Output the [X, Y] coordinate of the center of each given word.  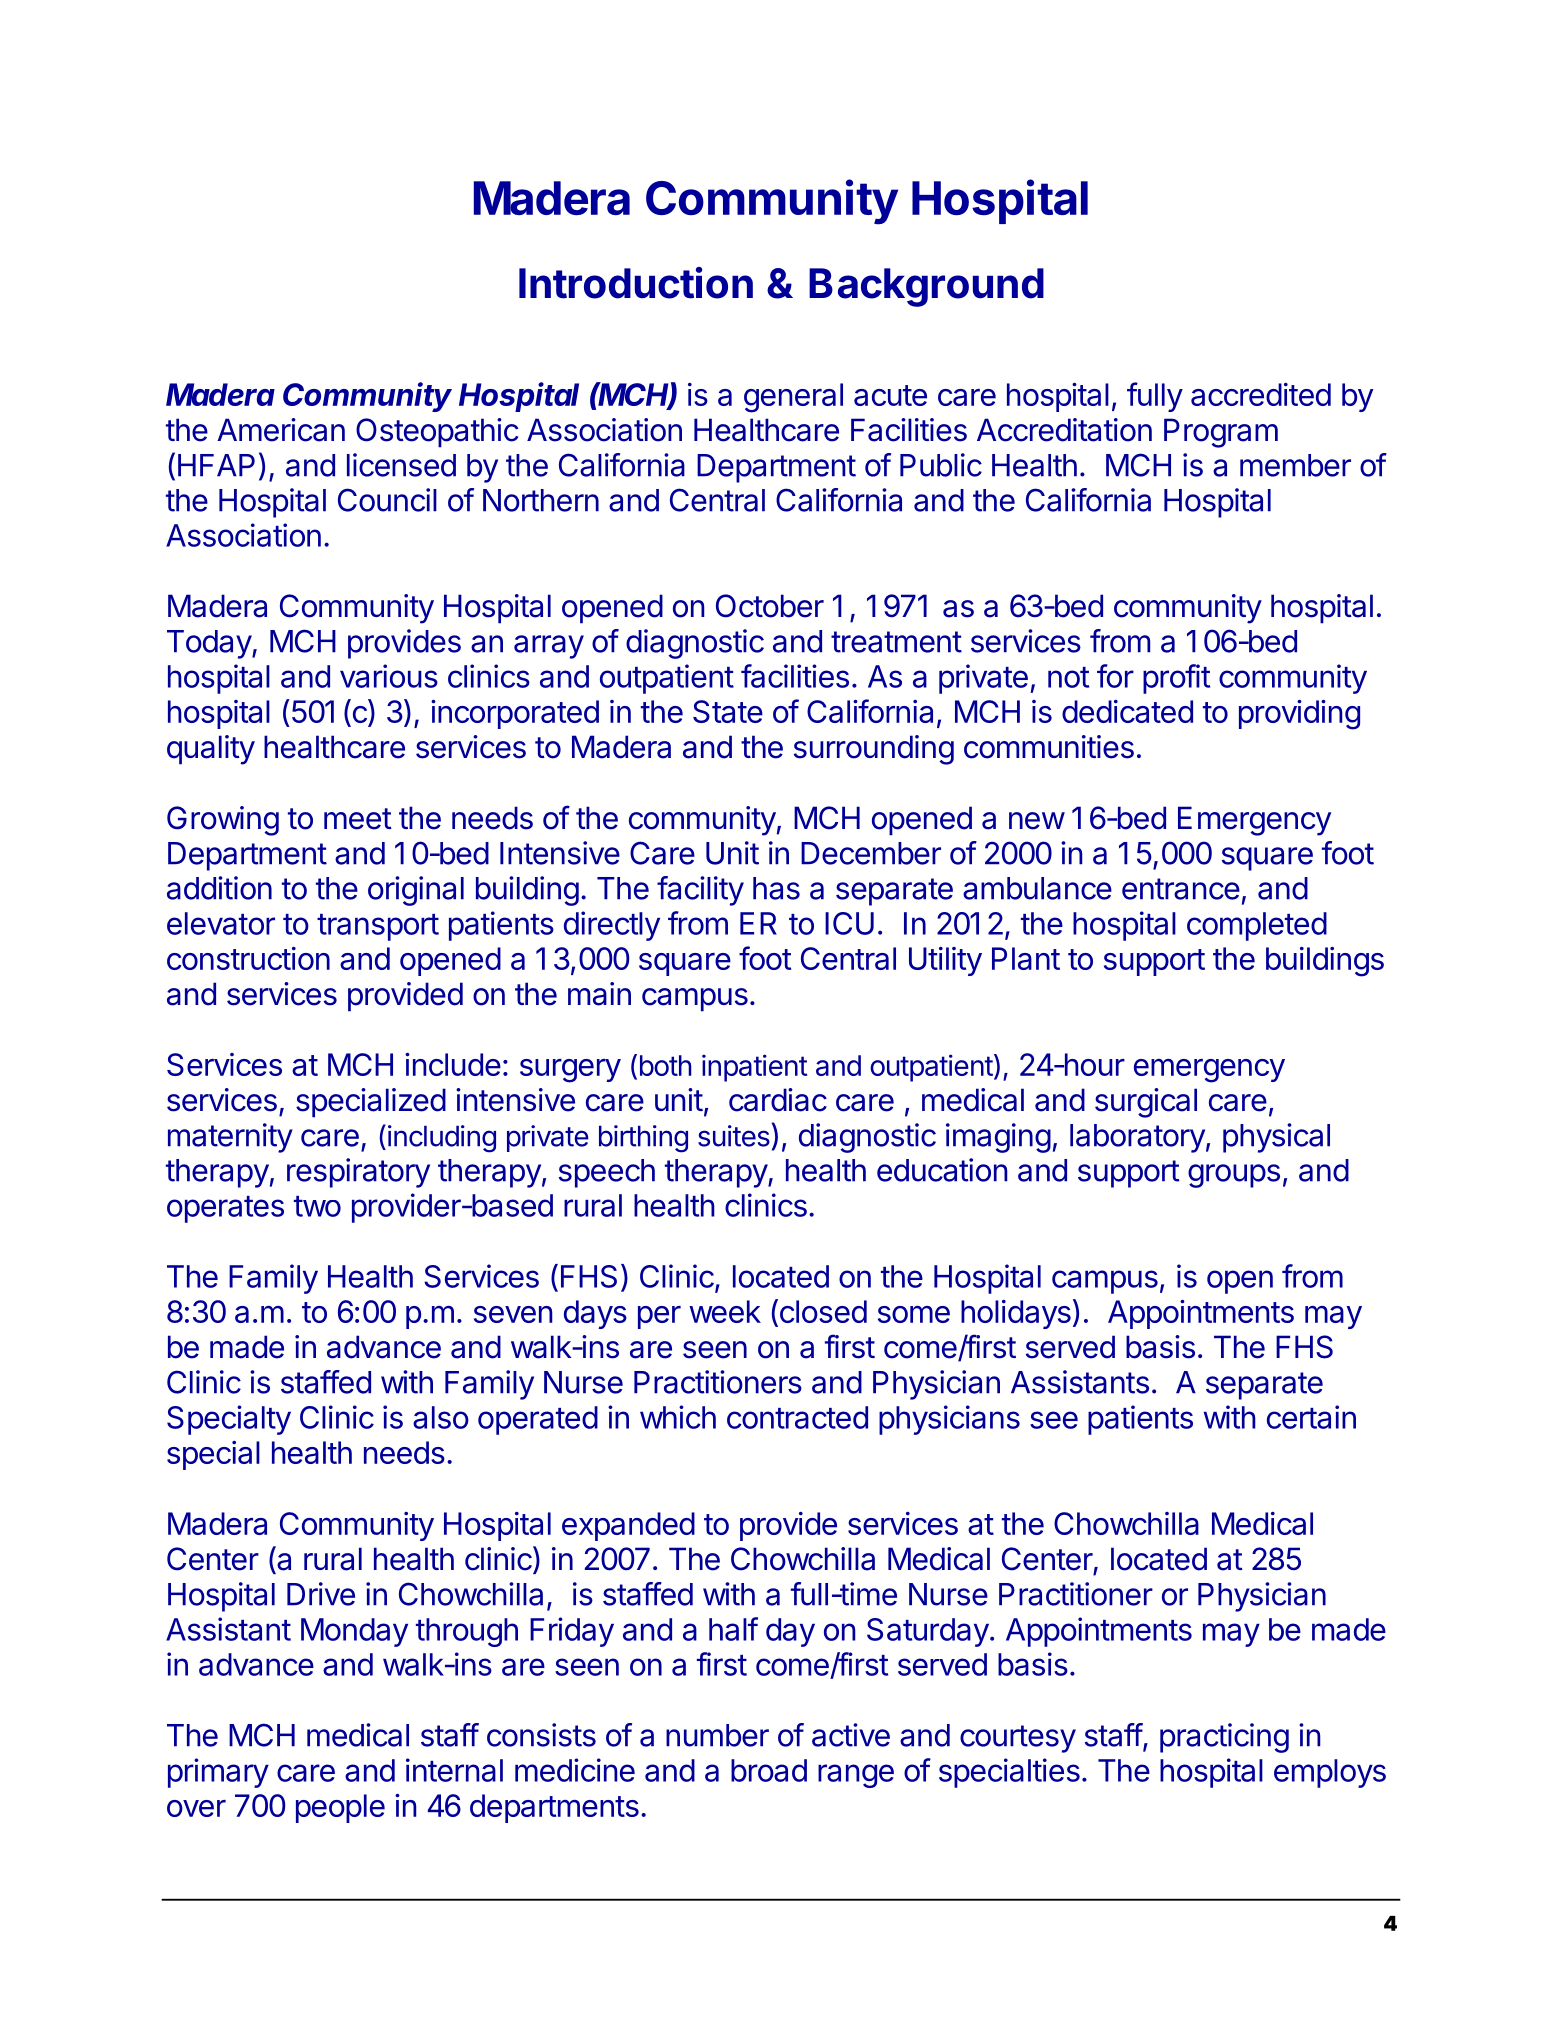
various [389, 676]
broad [769, 1770]
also [441, 1417]
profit [1176, 679]
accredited [1261, 394]
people [340, 1808]
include [453, 1064]
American [281, 430]
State [728, 711]
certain [1311, 1417]
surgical [1146, 1103]
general [793, 398]
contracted [797, 1417]
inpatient [754, 1068]
